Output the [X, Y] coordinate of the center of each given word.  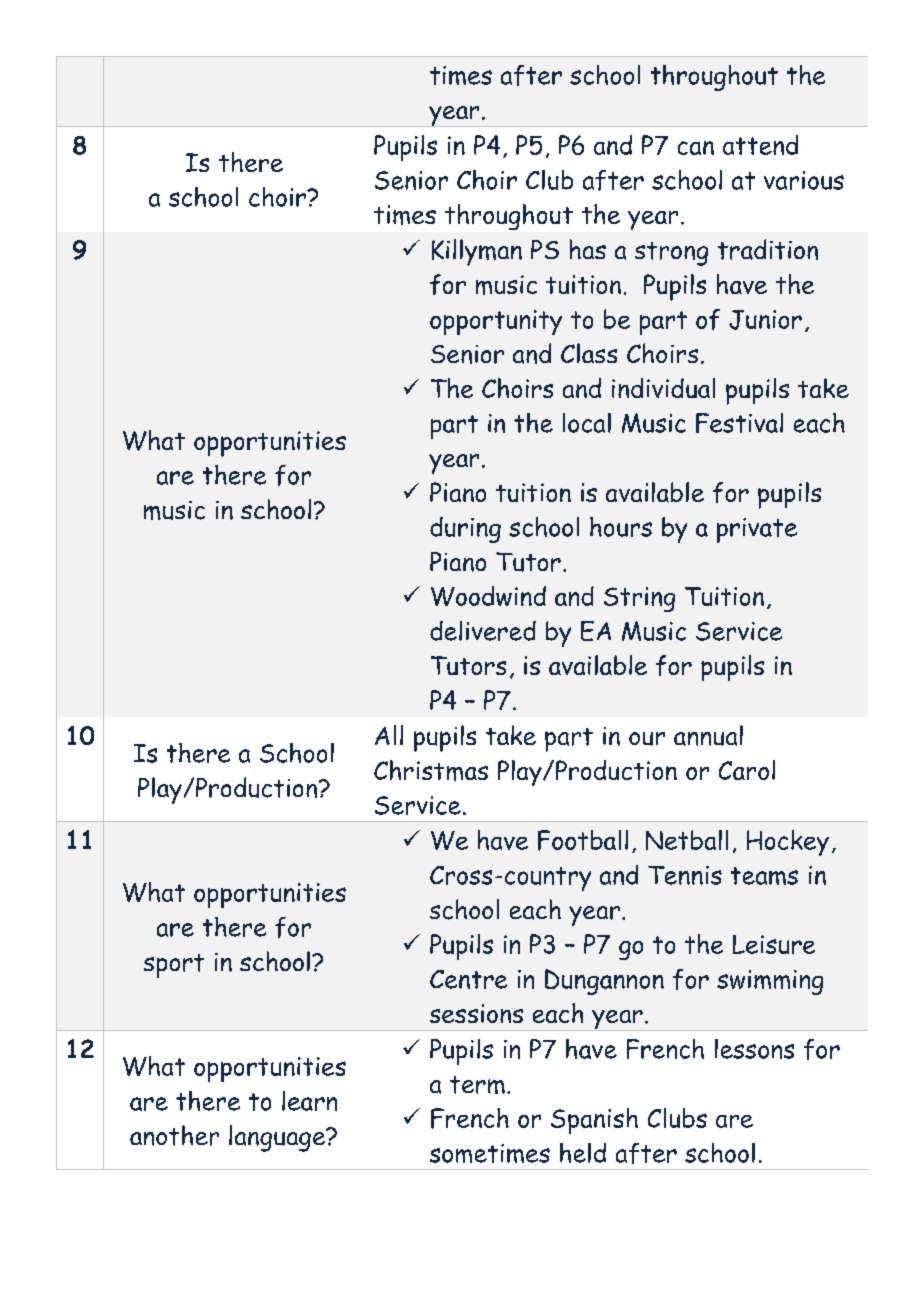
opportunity [496, 322]
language [278, 1138]
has [588, 249]
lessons [754, 1049]
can [696, 148]
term [477, 1085]
